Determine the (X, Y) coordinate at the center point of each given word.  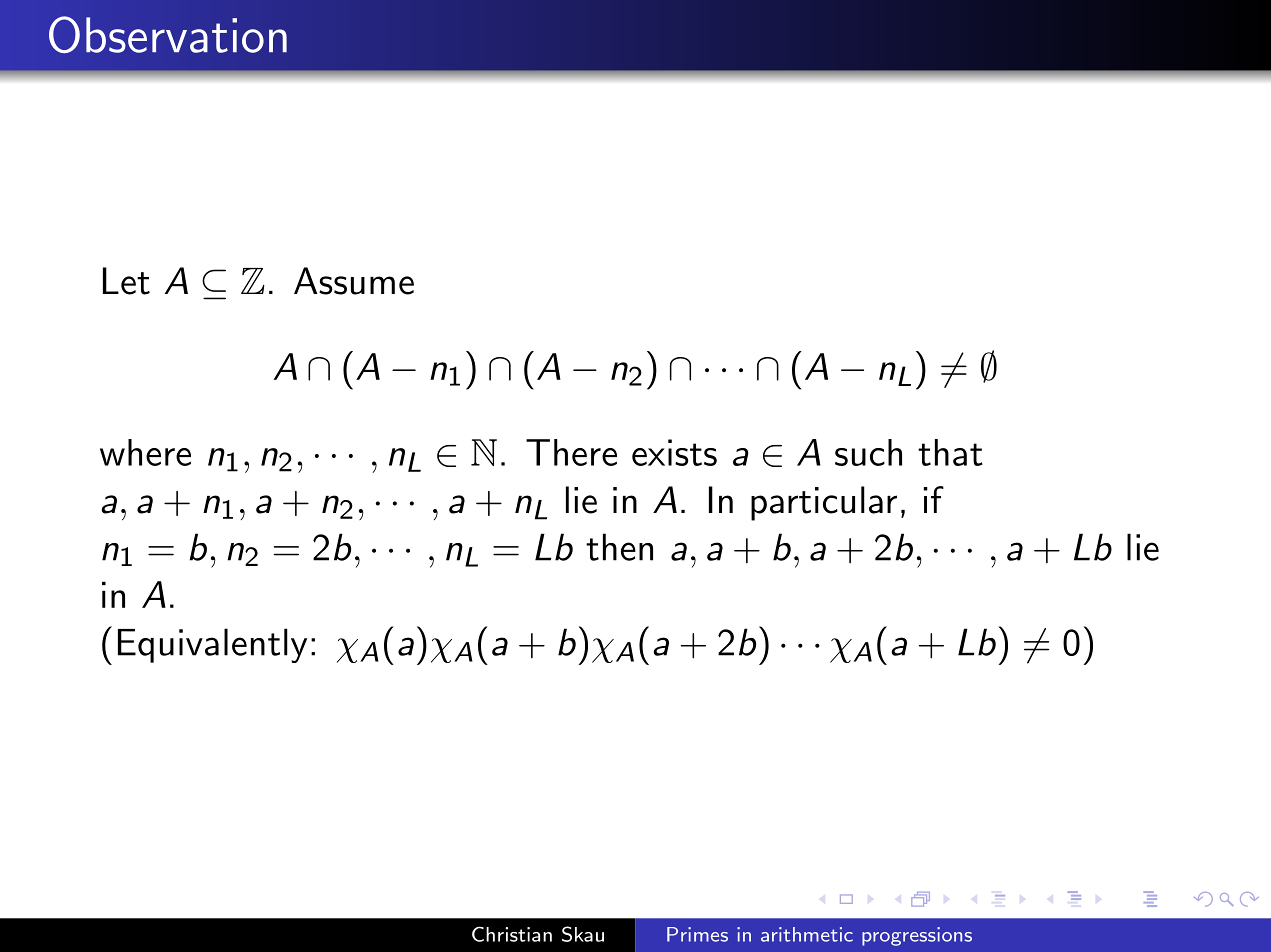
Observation (168, 35)
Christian (512, 934)
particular (824, 503)
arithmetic (807, 934)
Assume (354, 281)
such (868, 452)
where (145, 452)
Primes (697, 934)
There (571, 452)
